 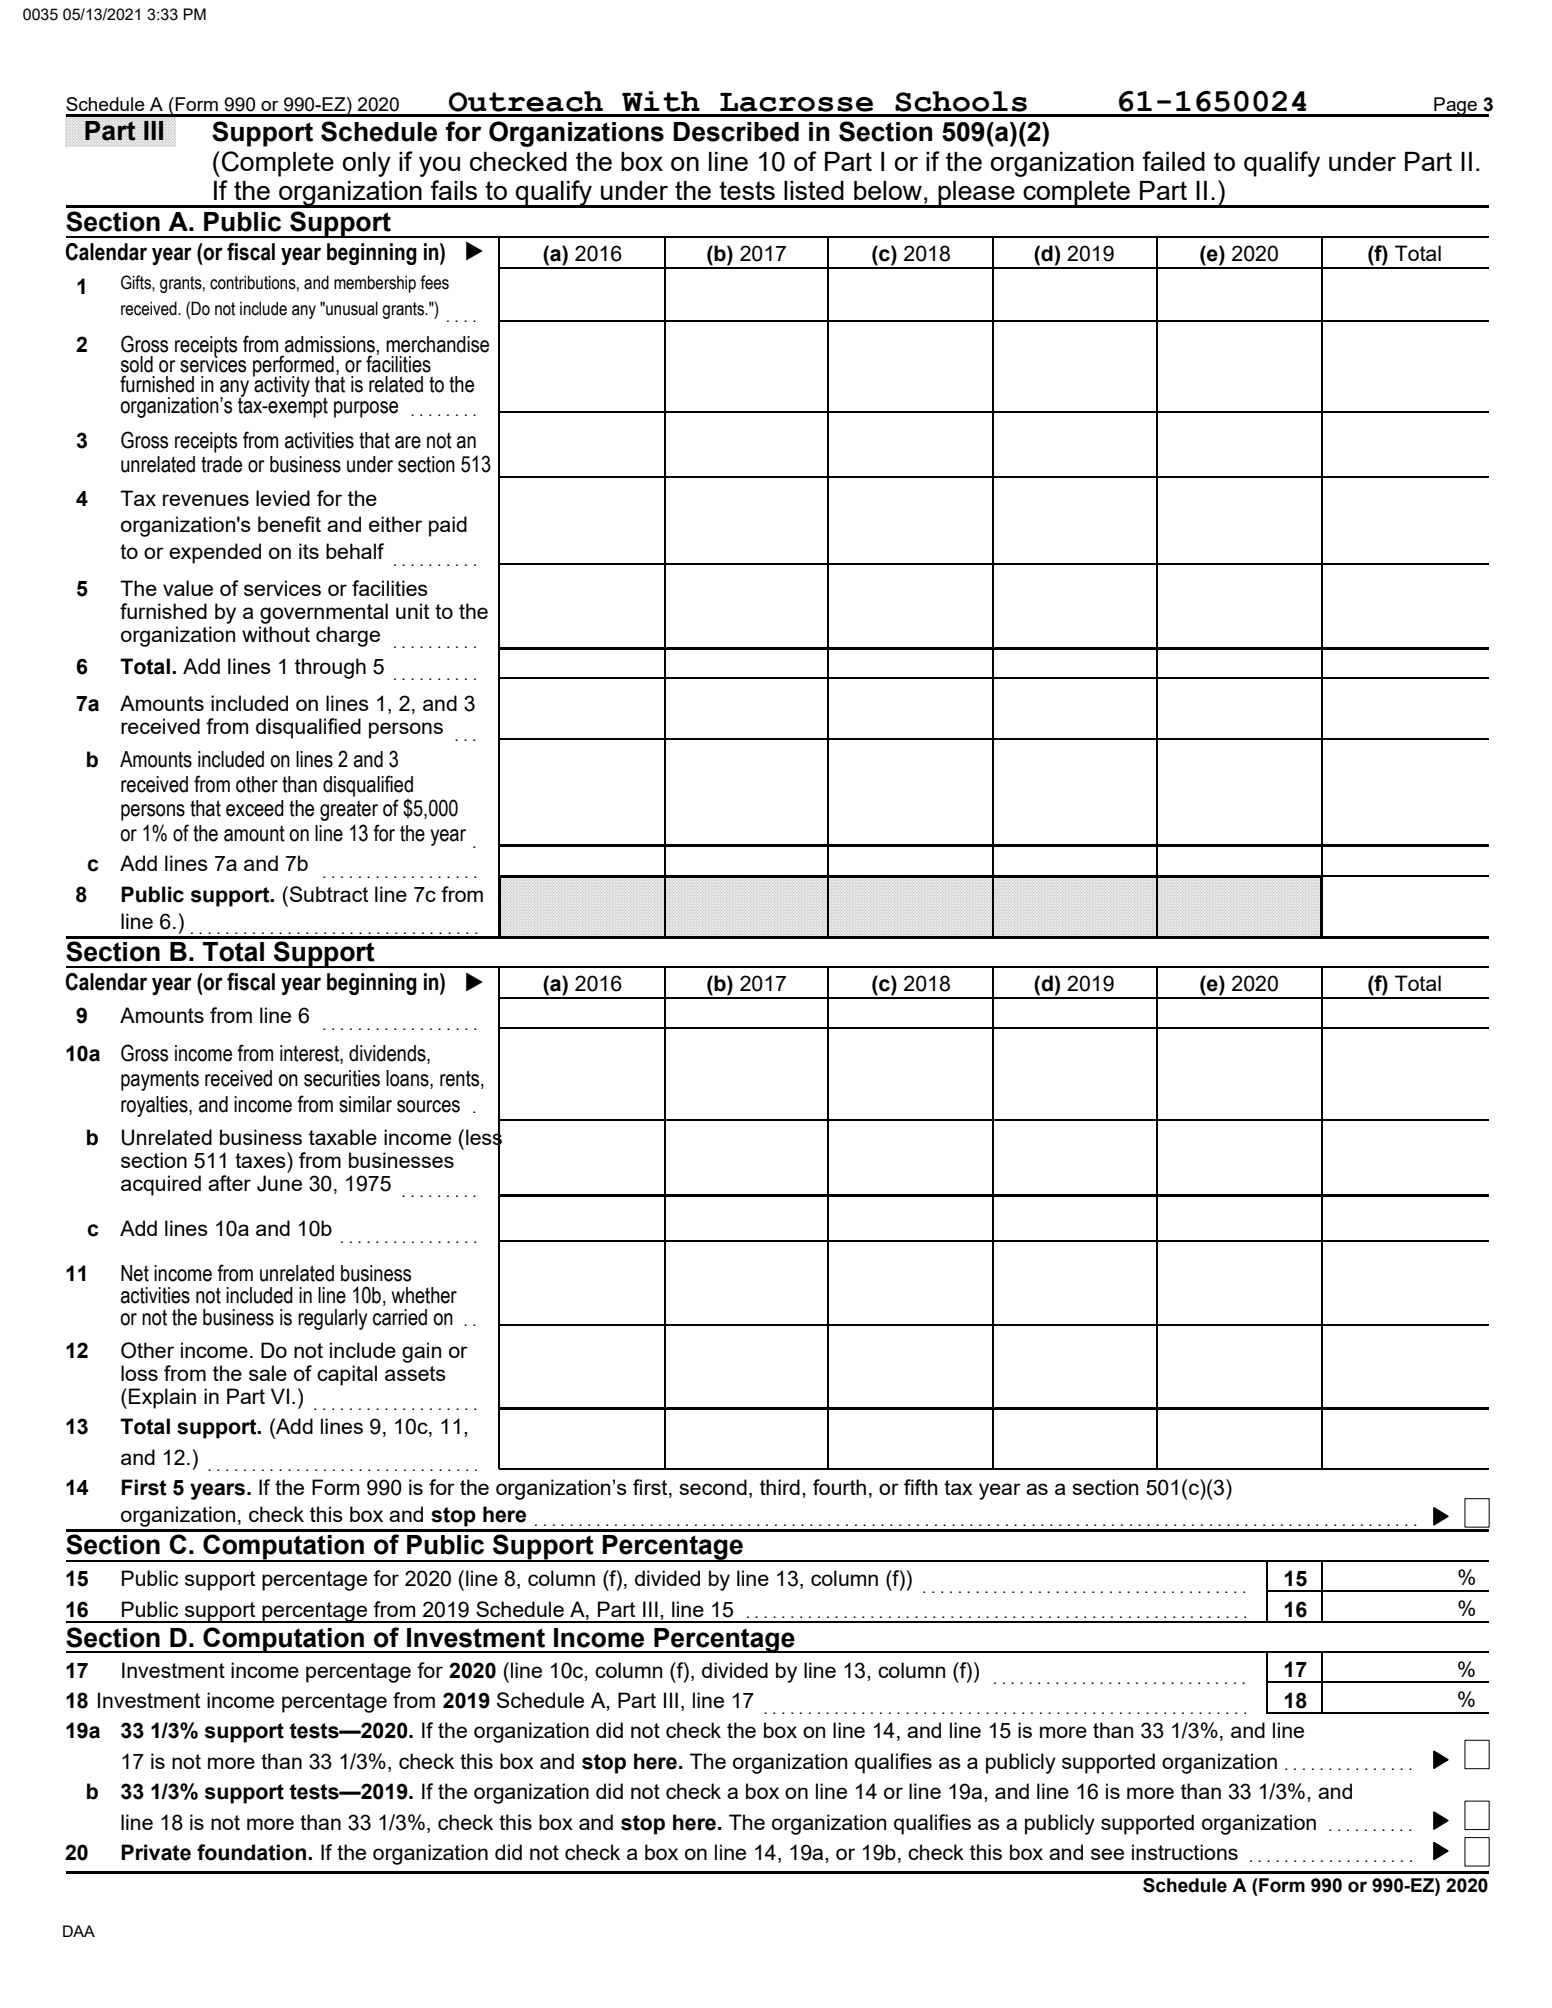 What do you see at coordinates (839, 1487) in the screenshot?
I see `fourth` at bounding box center [839, 1487].
